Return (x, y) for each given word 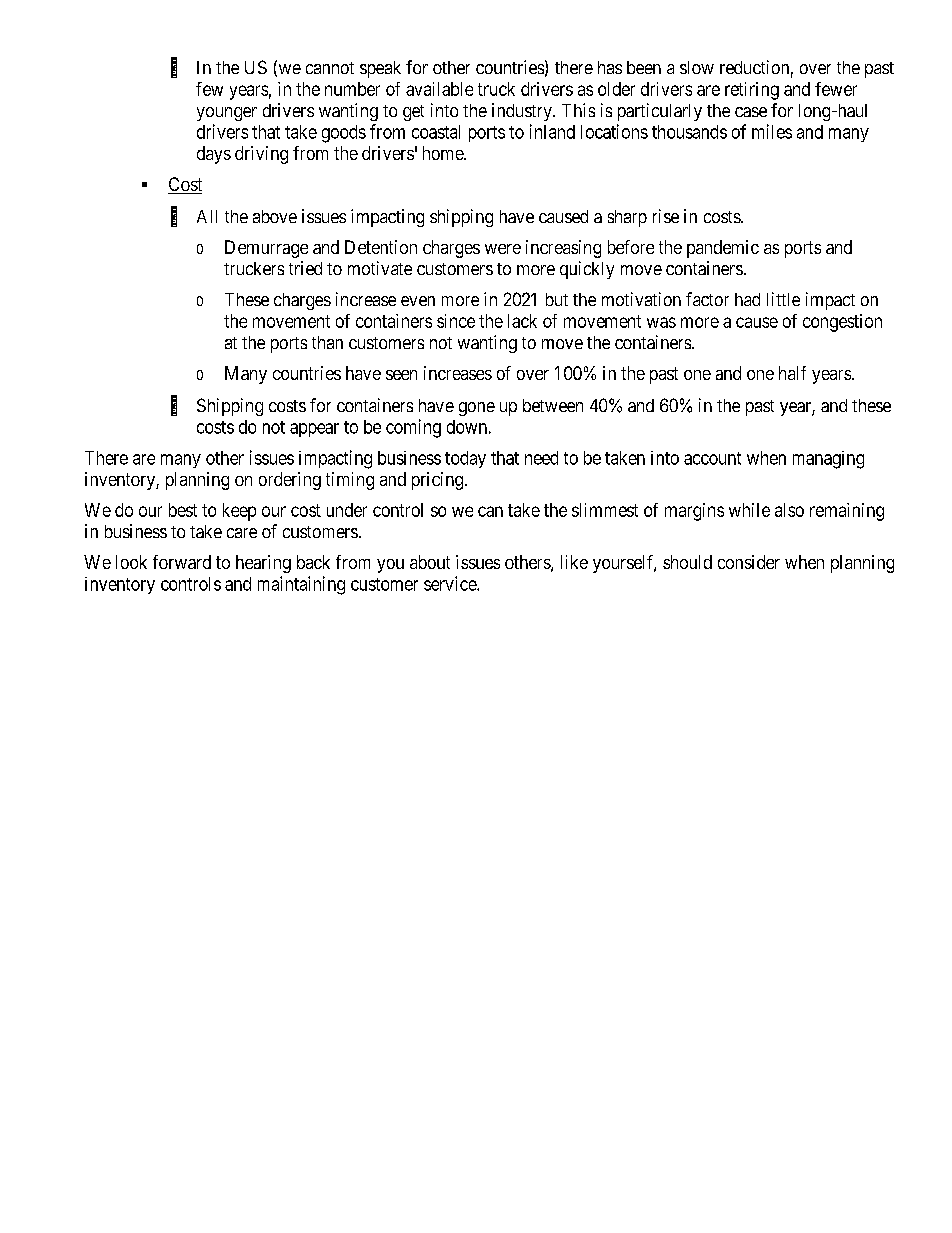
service (451, 583)
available (439, 89)
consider (749, 562)
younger (227, 114)
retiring (752, 91)
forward (182, 562)
